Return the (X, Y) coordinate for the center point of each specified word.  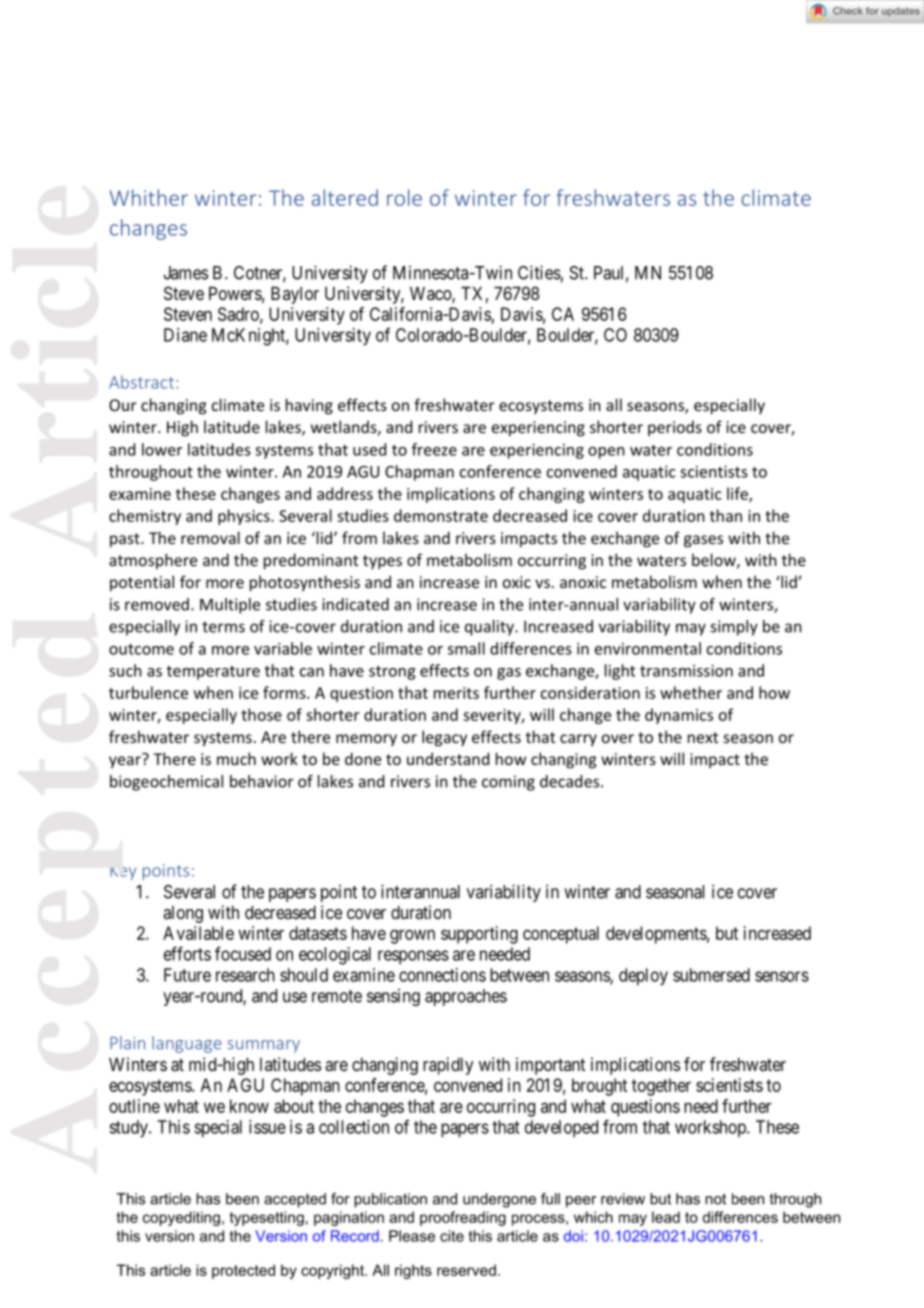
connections (442, 975)
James (185, 273)
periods (675, 428)
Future (187, 975)
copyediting (181, 1218)
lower (162, 449)
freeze (434, 449)
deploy (643, 977)
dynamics (679, 716)
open (606, 453)
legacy (444, 738)
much (236, 758)
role (404, 197)
